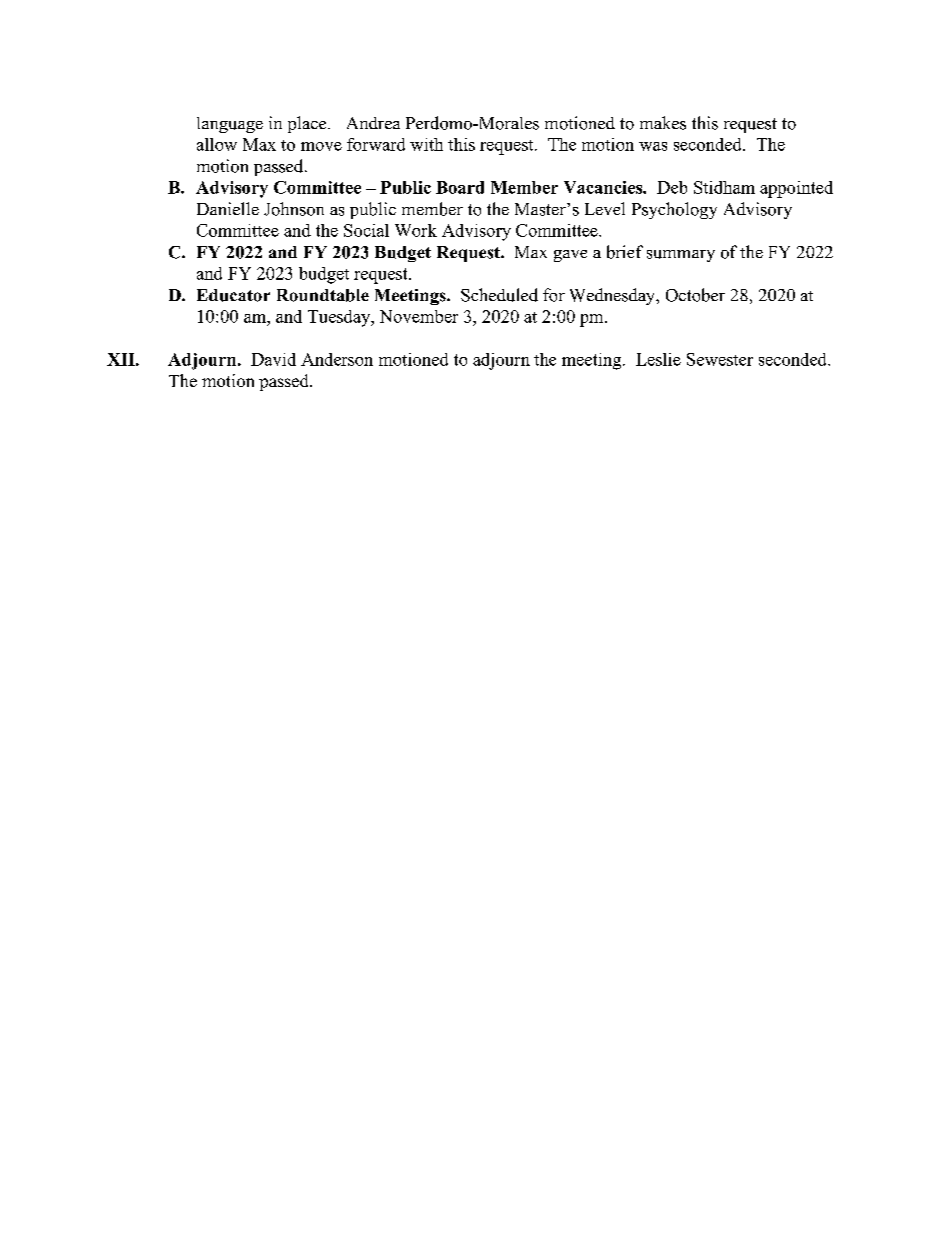 Image resolution: width=952 pixels, height=1233 pixels. I want to click on Deb, so click(672, 187).
